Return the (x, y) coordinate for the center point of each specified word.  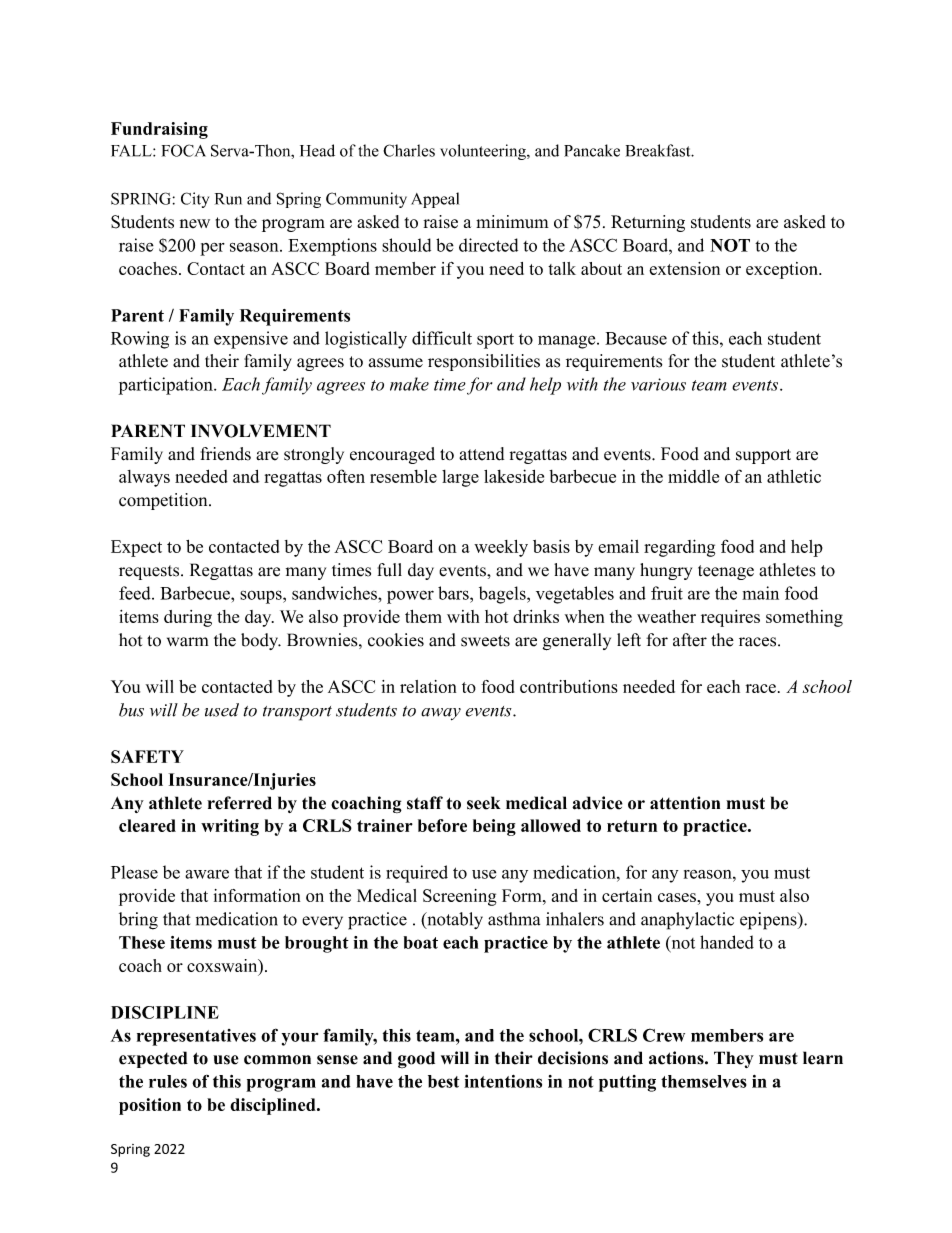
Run (228, 199)
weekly (501, 548)
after (690, 640)
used (222, 710)
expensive (251, 340)
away (441, 714)
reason (709, 874)
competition (164, 501)
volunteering (484, 152)
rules (168, 1081)
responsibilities (484, 362)
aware (207, 874)
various (658, 384)
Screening (460, 897)
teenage (726, 572)
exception (783, 270)
